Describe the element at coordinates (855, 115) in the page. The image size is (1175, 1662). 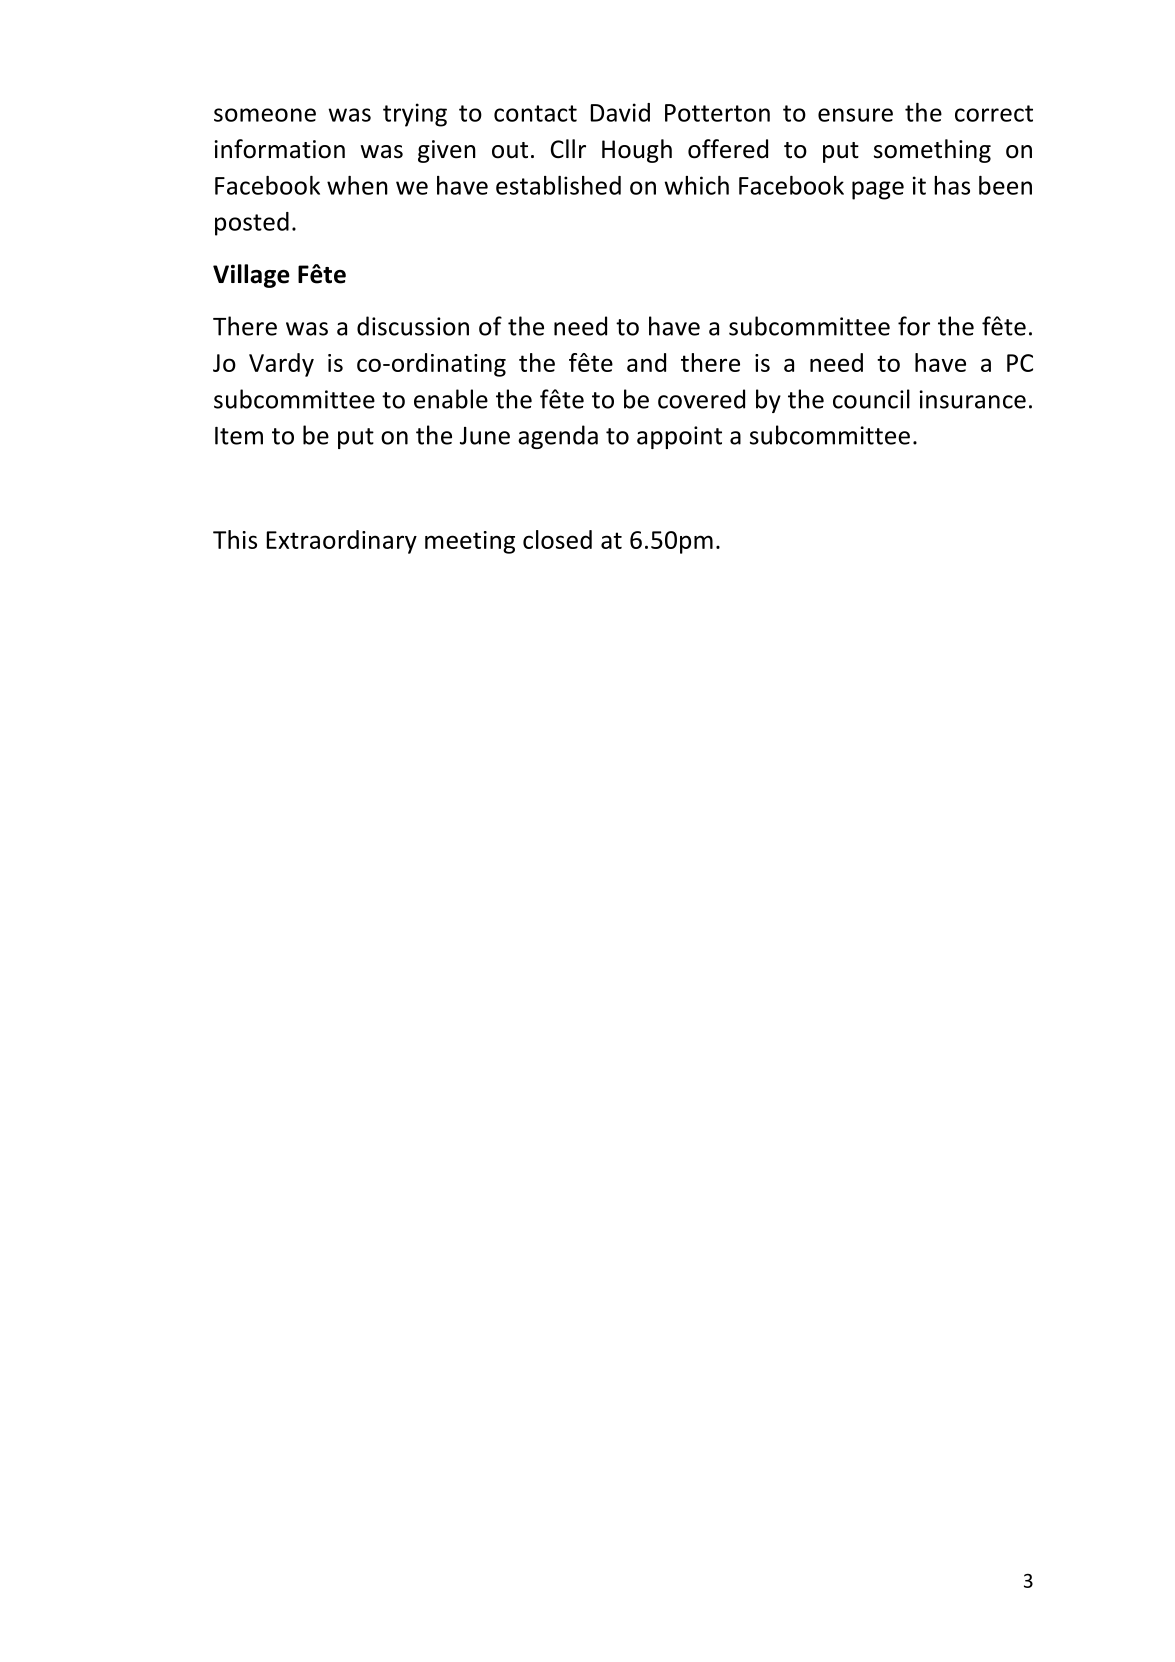
I see `ensure` at that location.
